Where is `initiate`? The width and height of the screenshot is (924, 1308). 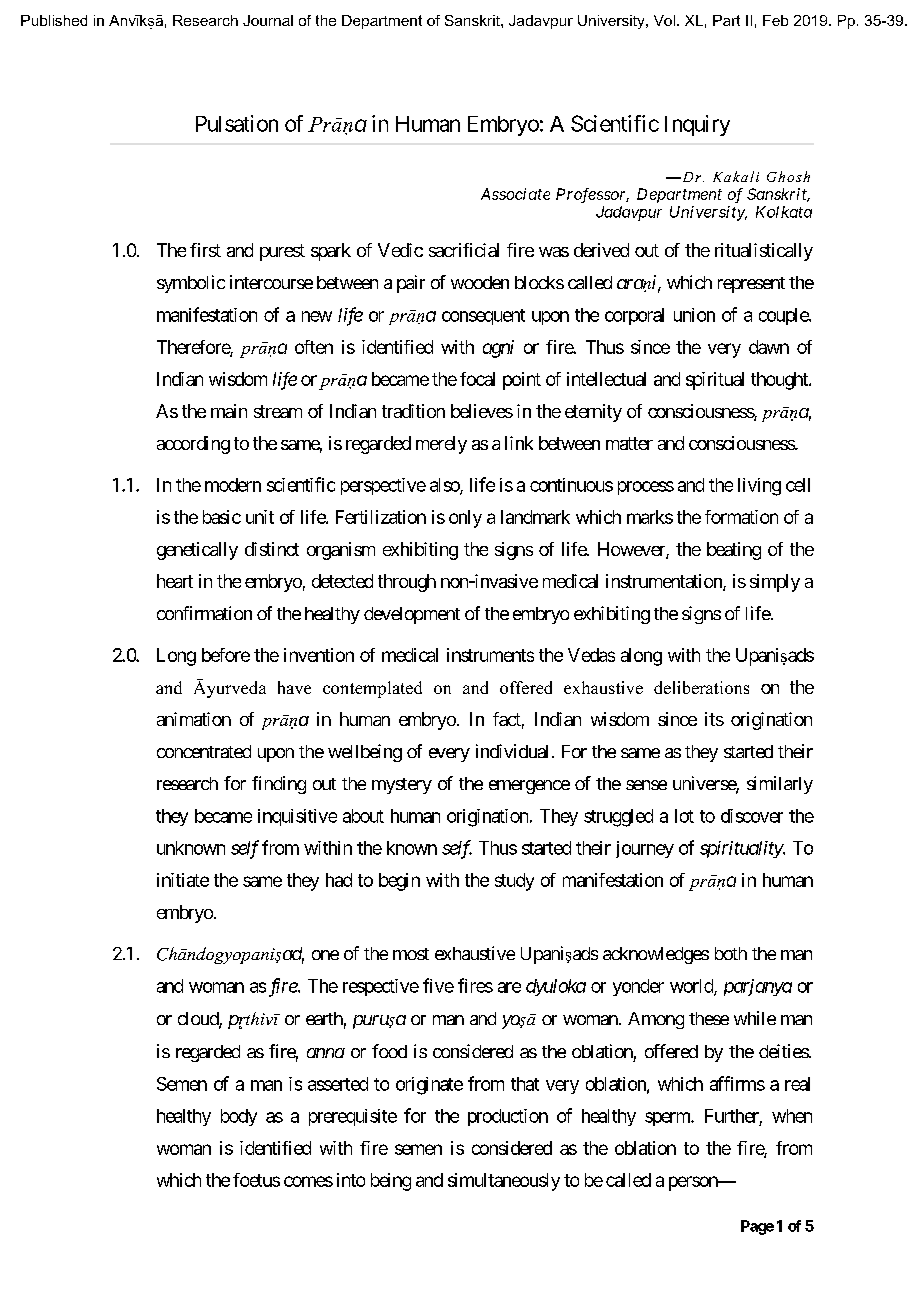 initiate is located at coordinates (183, 880).
